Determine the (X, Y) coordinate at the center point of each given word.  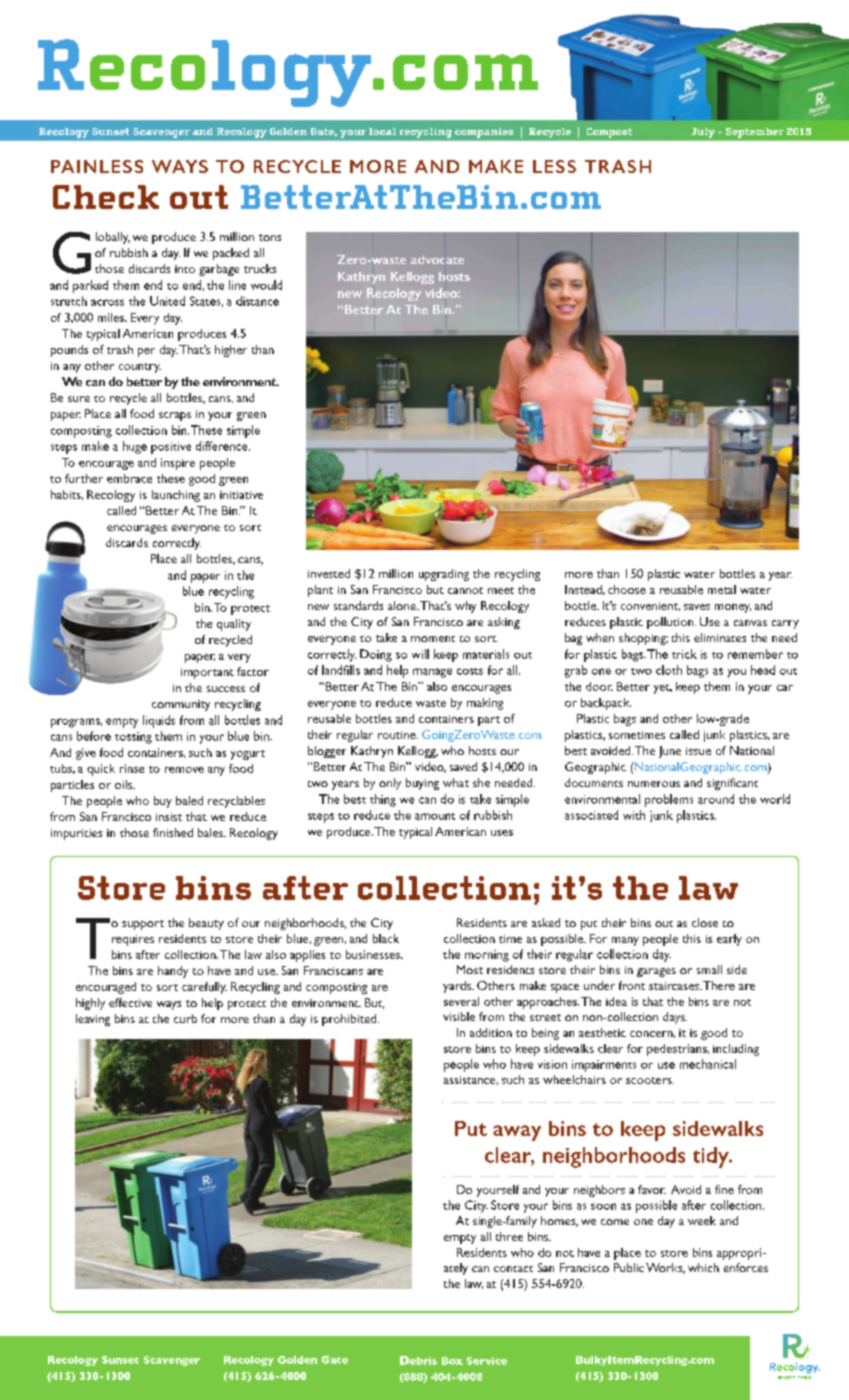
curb (185, 1018)
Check (106, 197)
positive (171, 448)
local (382, 131)
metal (722, 589)
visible (459, 1016)
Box (452, 1361)
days (675, 1018)
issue (698, 751)
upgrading (444, 575)
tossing (133, 738)
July (703, 133)
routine (398, 735)
